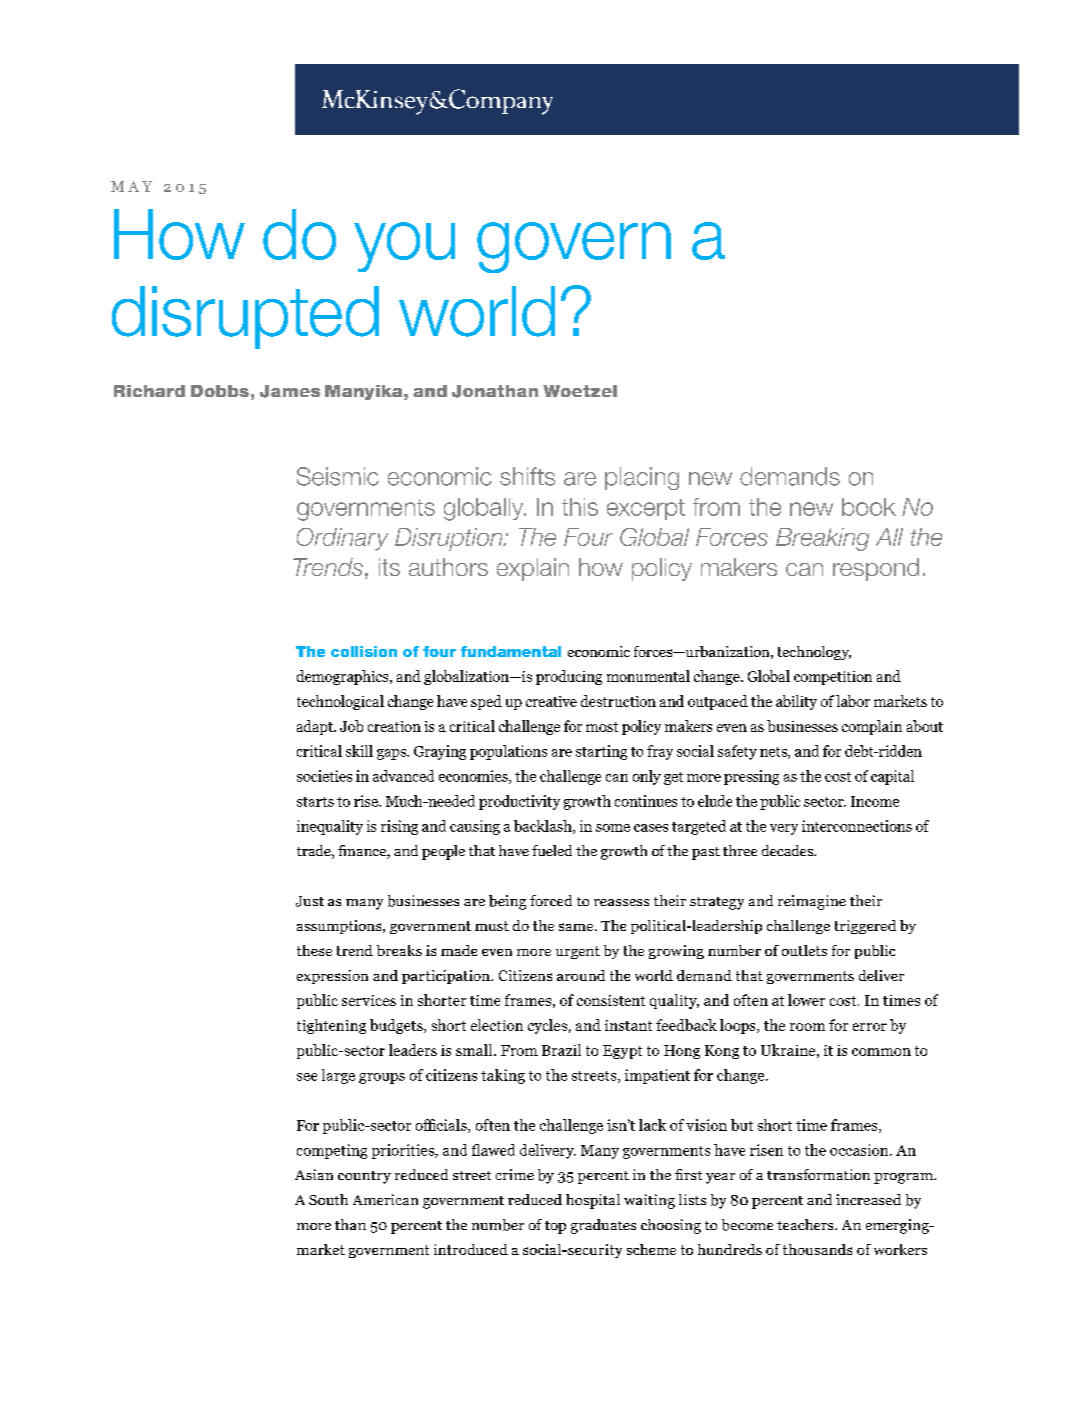 Image resolution: width=1089 pixels, height=1410 pixels. Describe the element at coordinates (310, 901) in the page. I see `Just` at that location.
